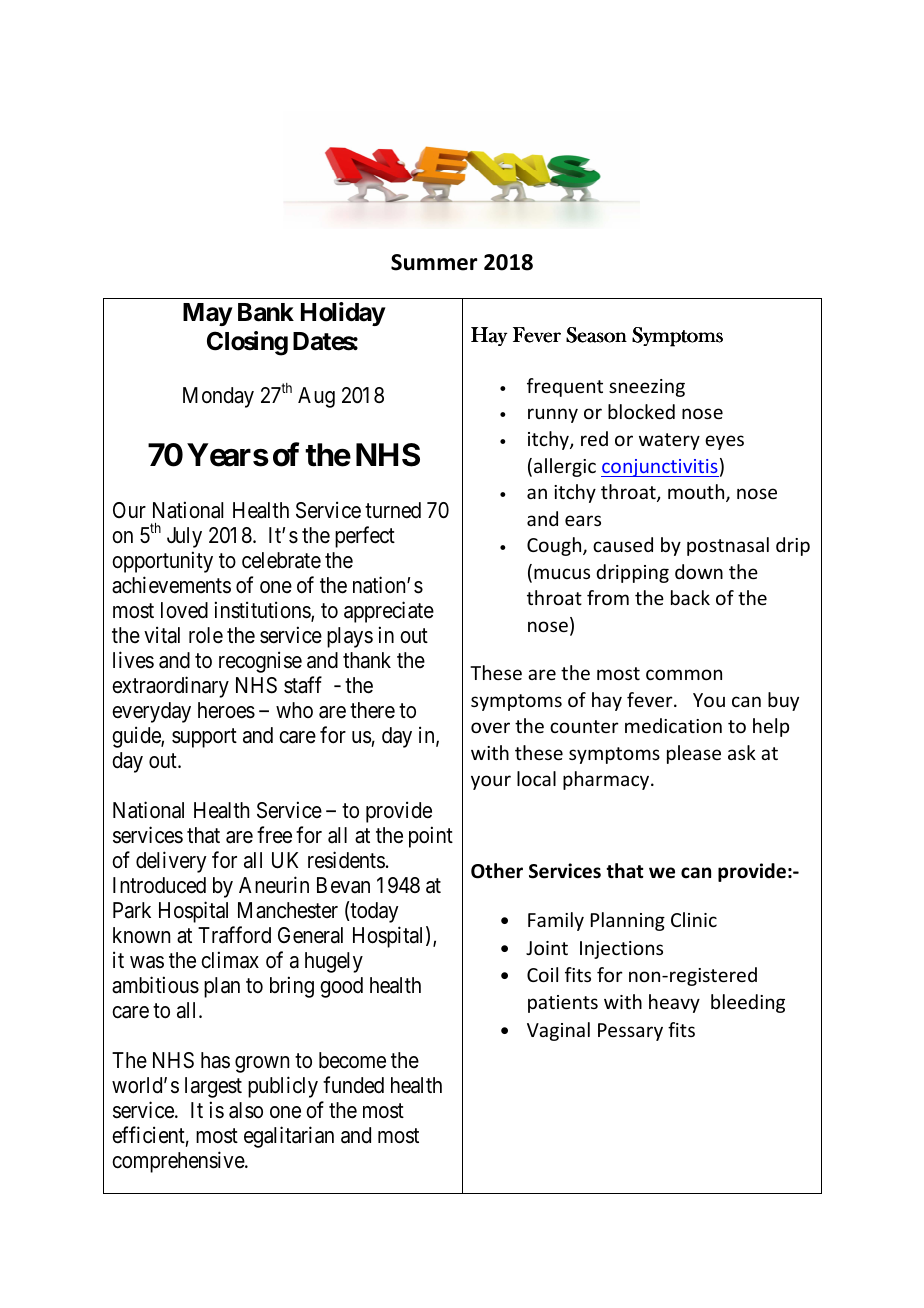  What do you see at coordinates (171, 862) in the document?
I see `delivery` at bounding box center [171, 862].
